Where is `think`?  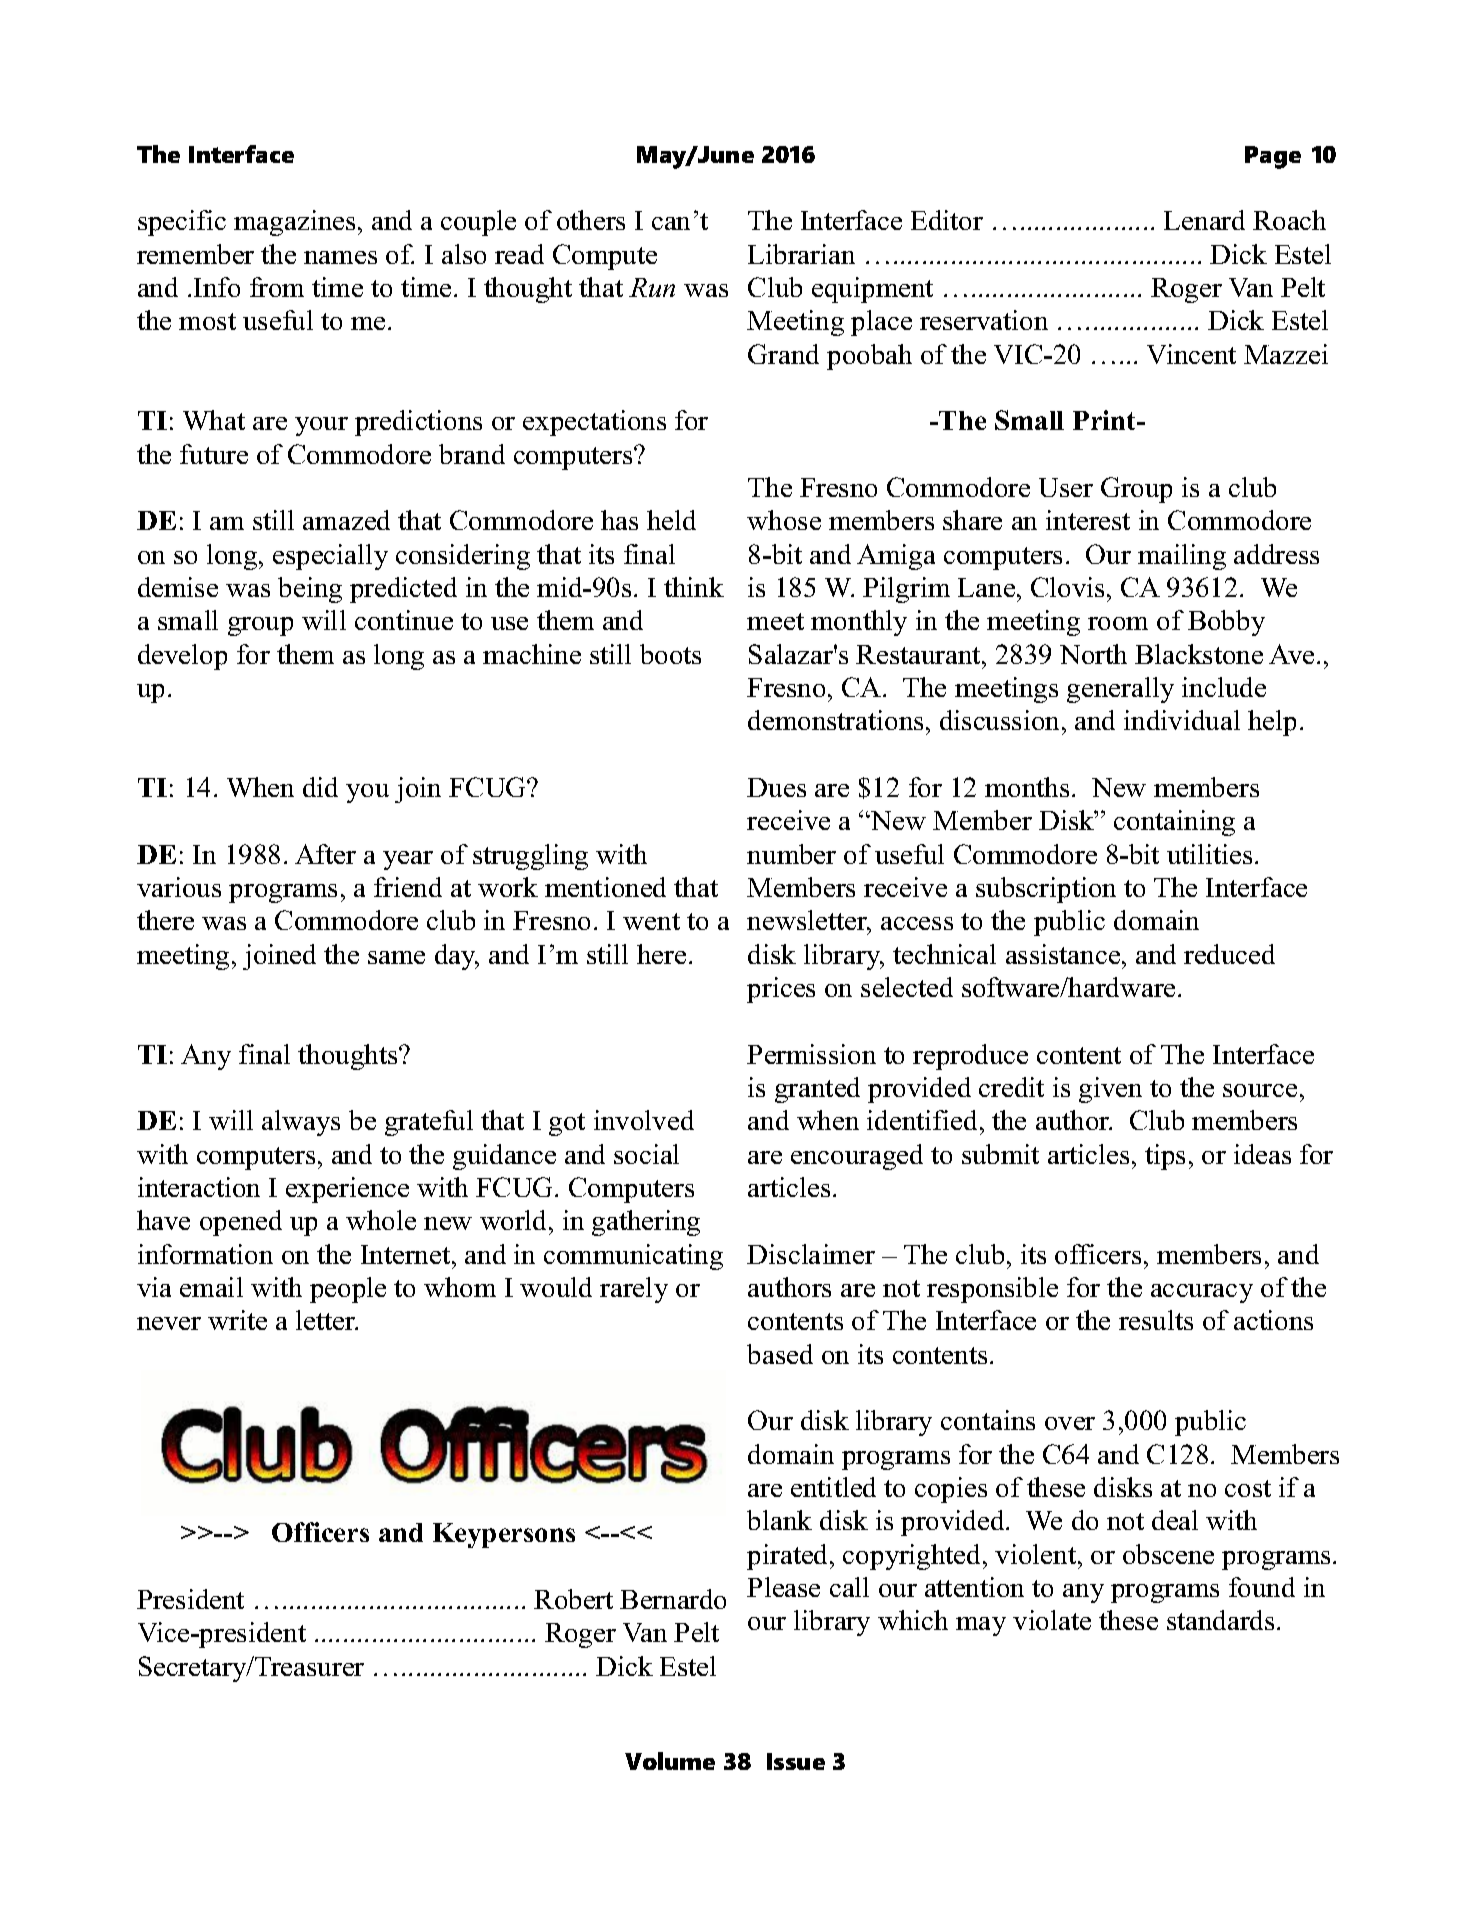 think is located at coordinates (694, 587).
